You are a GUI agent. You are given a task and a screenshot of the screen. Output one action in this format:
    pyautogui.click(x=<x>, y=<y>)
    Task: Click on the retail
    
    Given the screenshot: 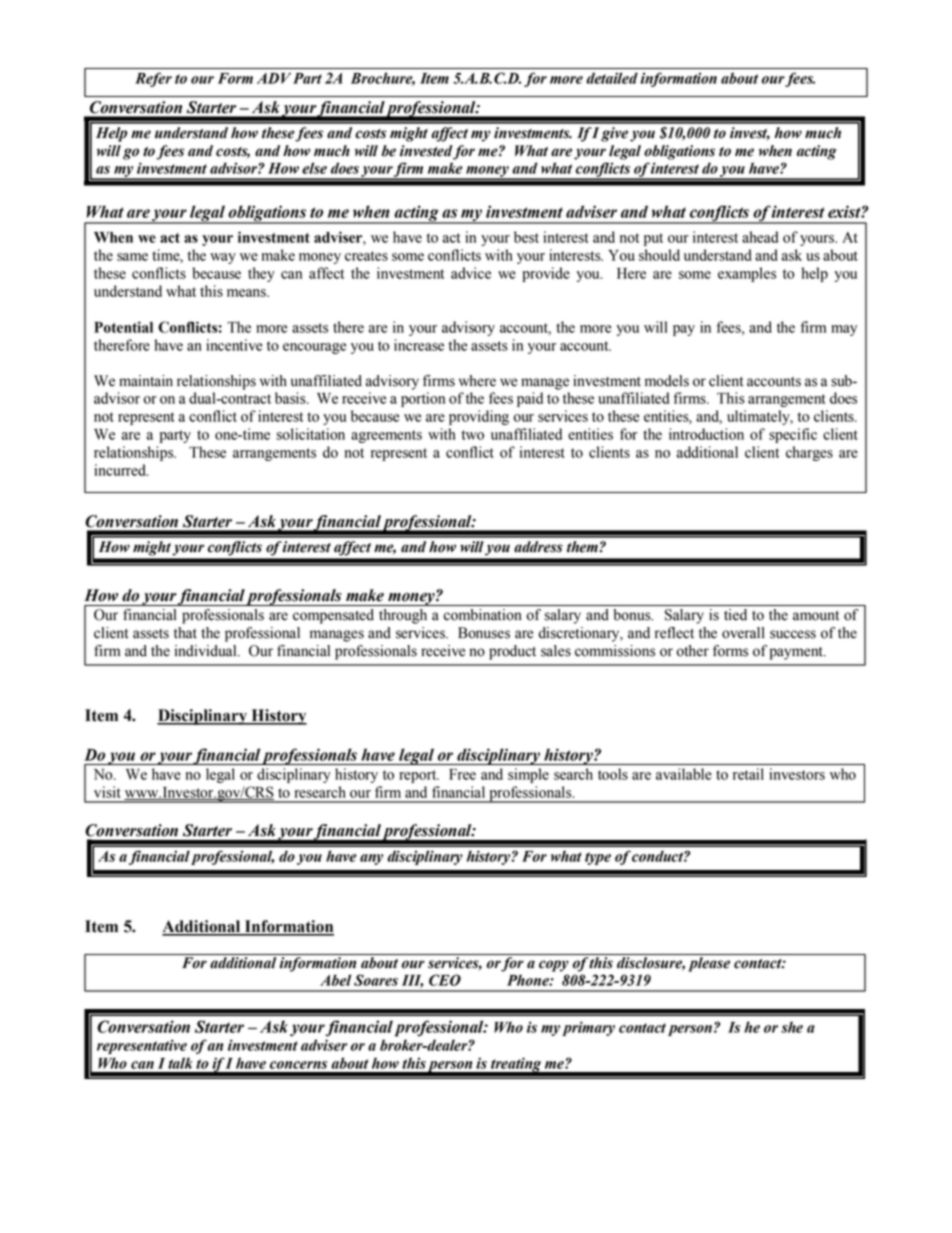 What is the action you would take?
    pyautogui.click(x=748, y=774)
